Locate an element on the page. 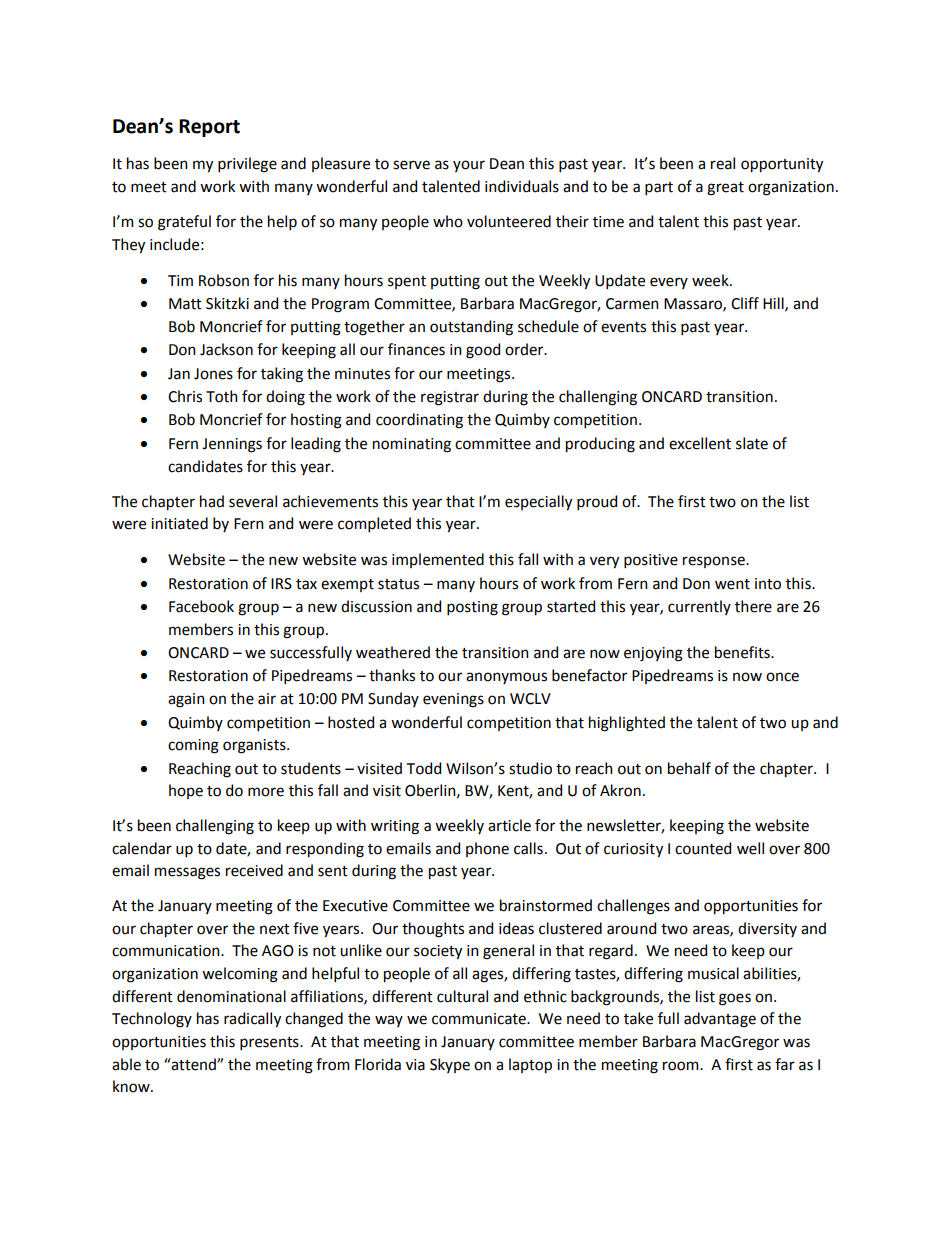  behalf is located at coordinates (689, 768).
